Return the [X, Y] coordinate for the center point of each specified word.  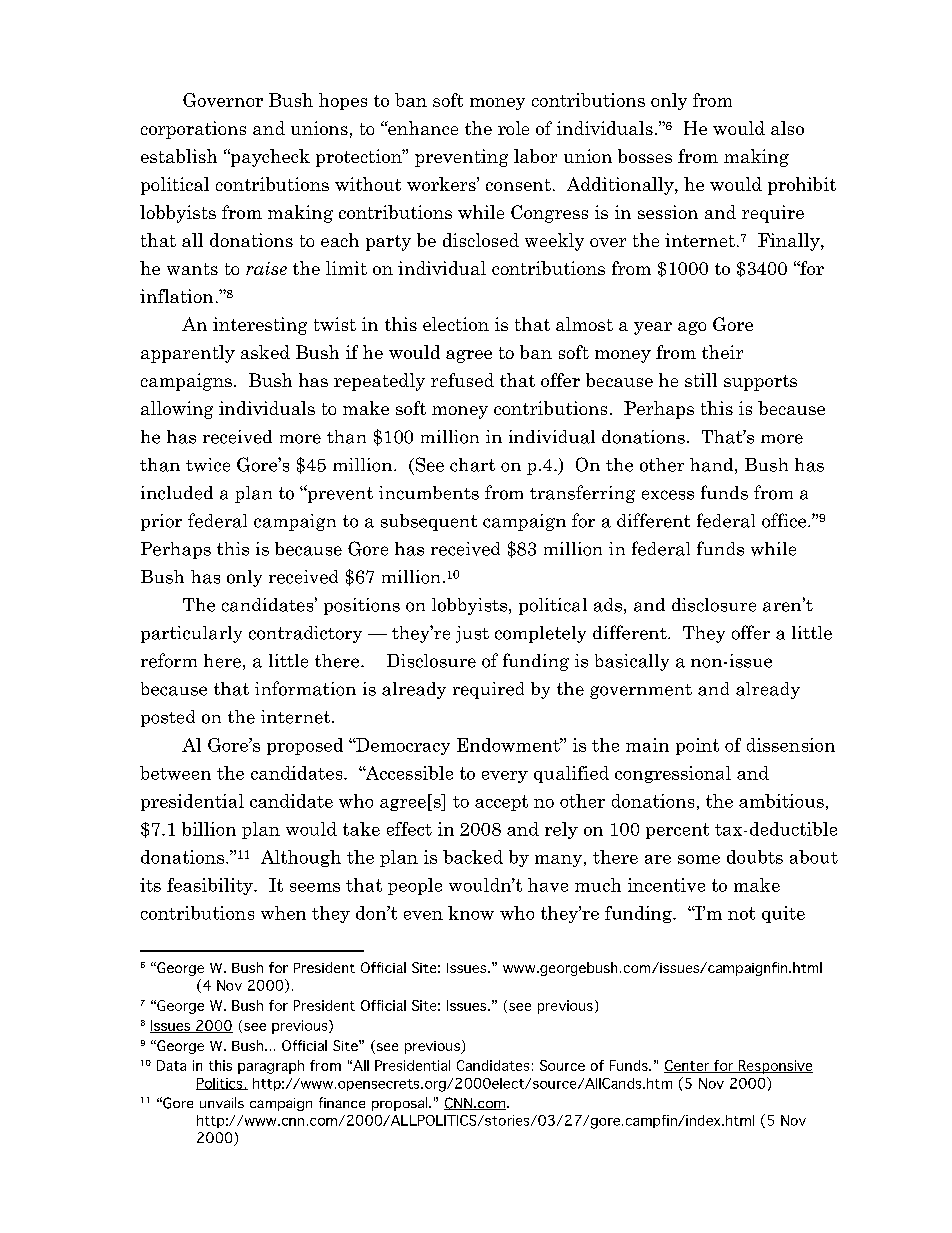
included [177, 493]
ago [692, 328]
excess [668, 495]
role [513, 128]
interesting [260, 326]
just [472, 634]
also [787, 128]
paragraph [271, 1067]
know [471, 913]
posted [168, 718]
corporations [193, 130]
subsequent [429, 522]
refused [462, 380]
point [697, 746]
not [741, 913]
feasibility [211, 886]
